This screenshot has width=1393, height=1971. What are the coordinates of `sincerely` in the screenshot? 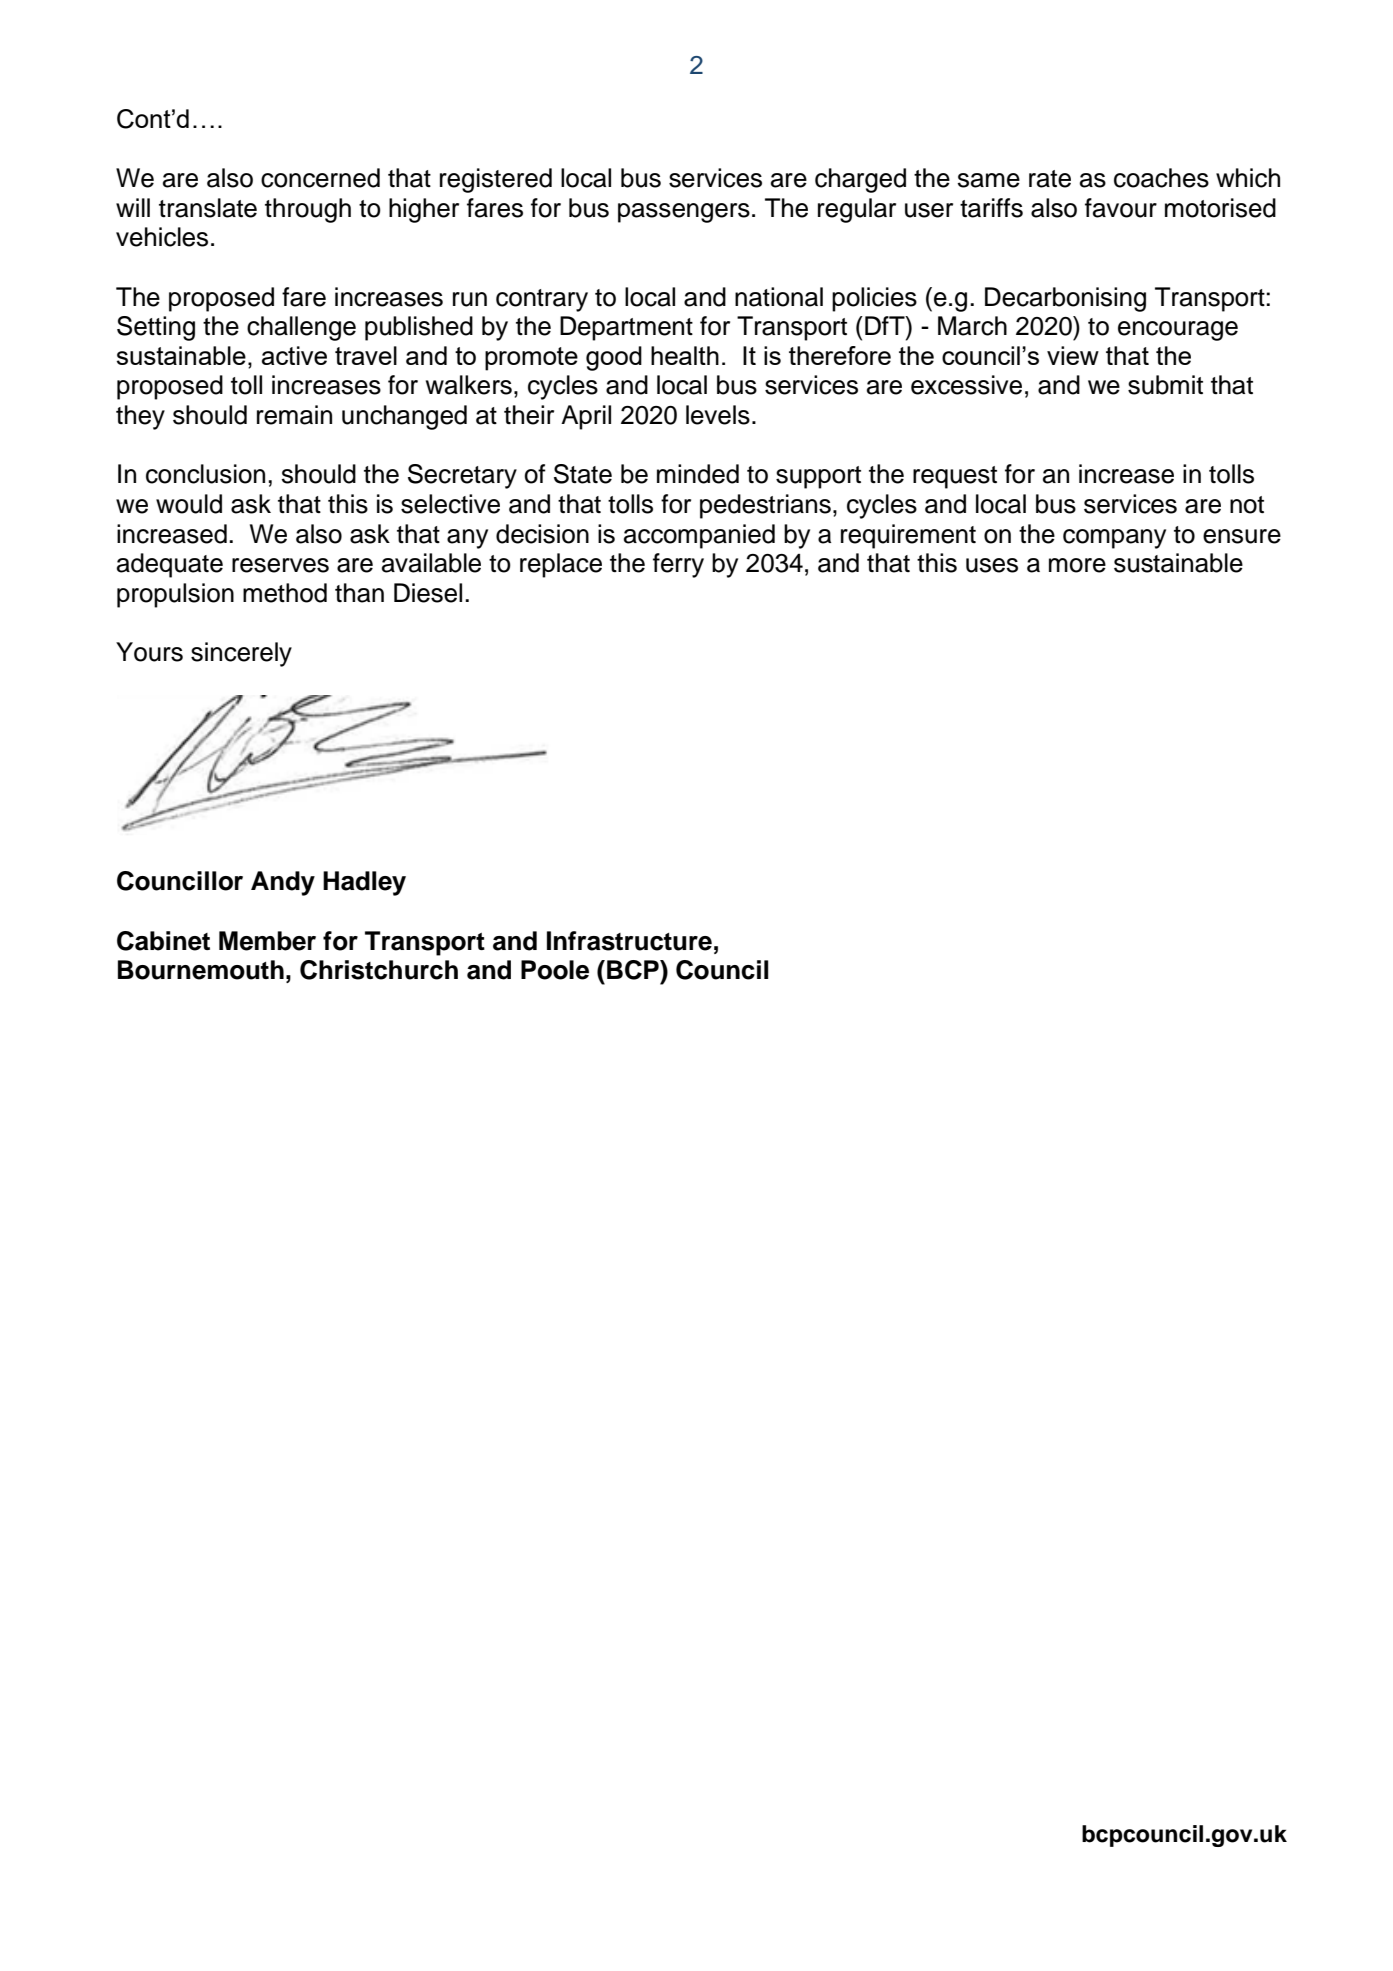 It's located at (241, 654).
